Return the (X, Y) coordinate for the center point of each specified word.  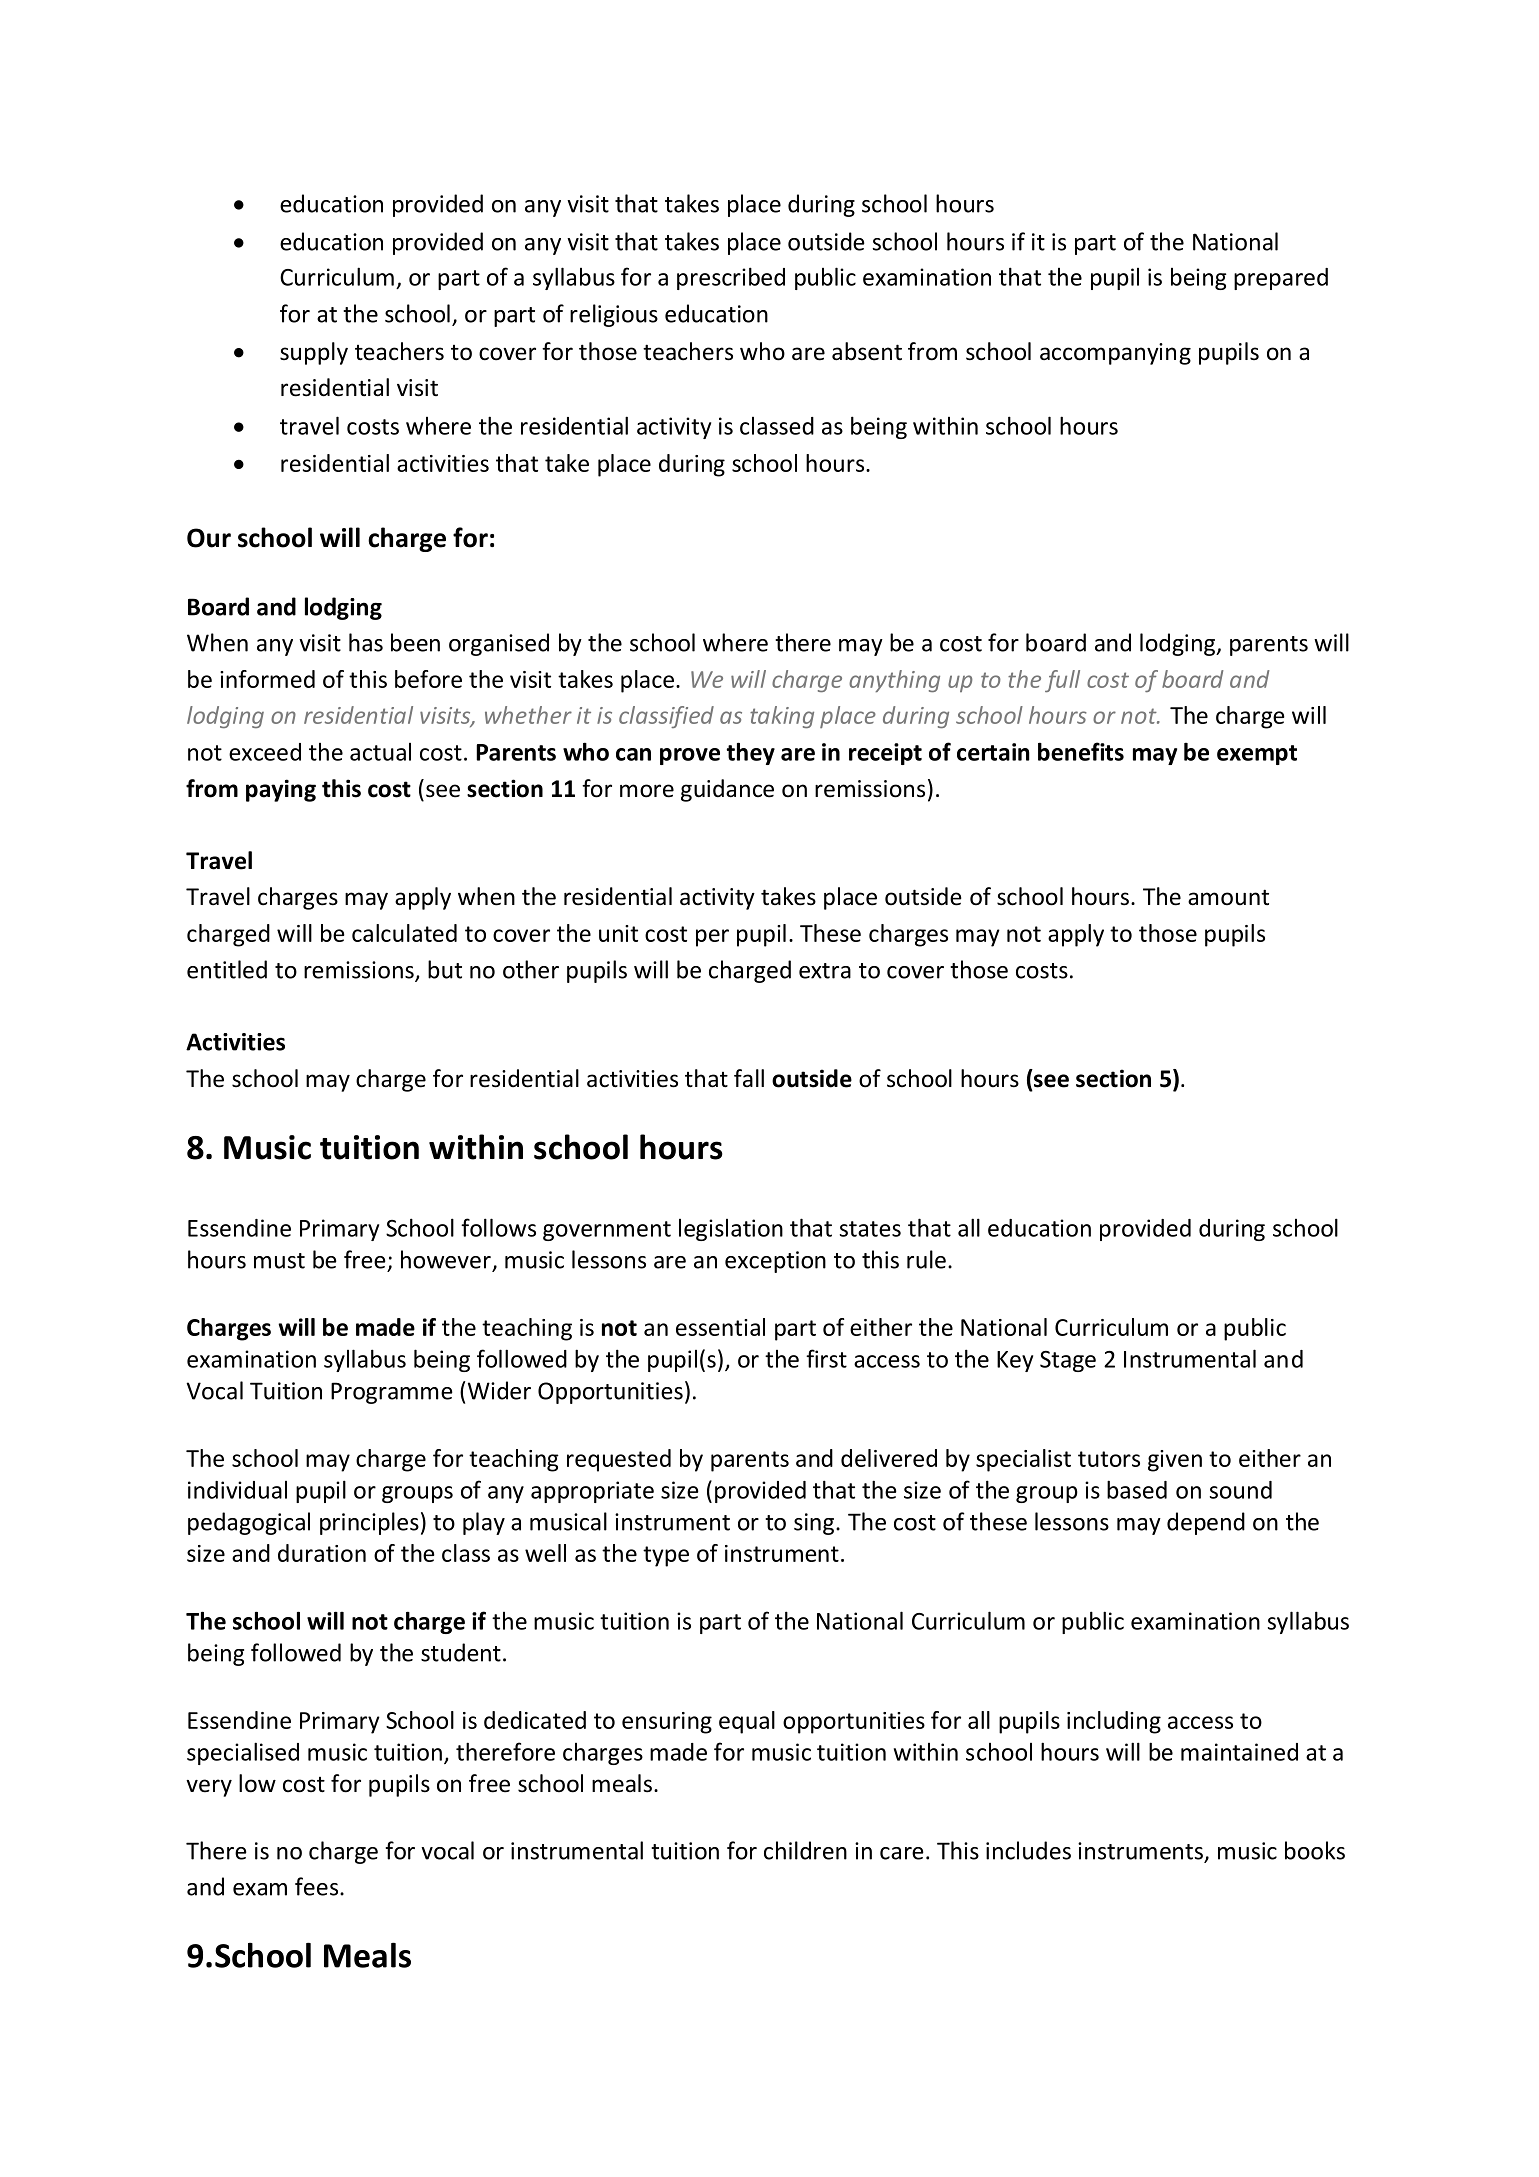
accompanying (1115, 354)
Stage (1068, 1361)
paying (281, 790)
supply (314, 353)
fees (316, 1886)
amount (1228, 897)
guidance (727, 790)
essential (720, 1327)
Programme (392, 1393)
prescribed (731, 278)
